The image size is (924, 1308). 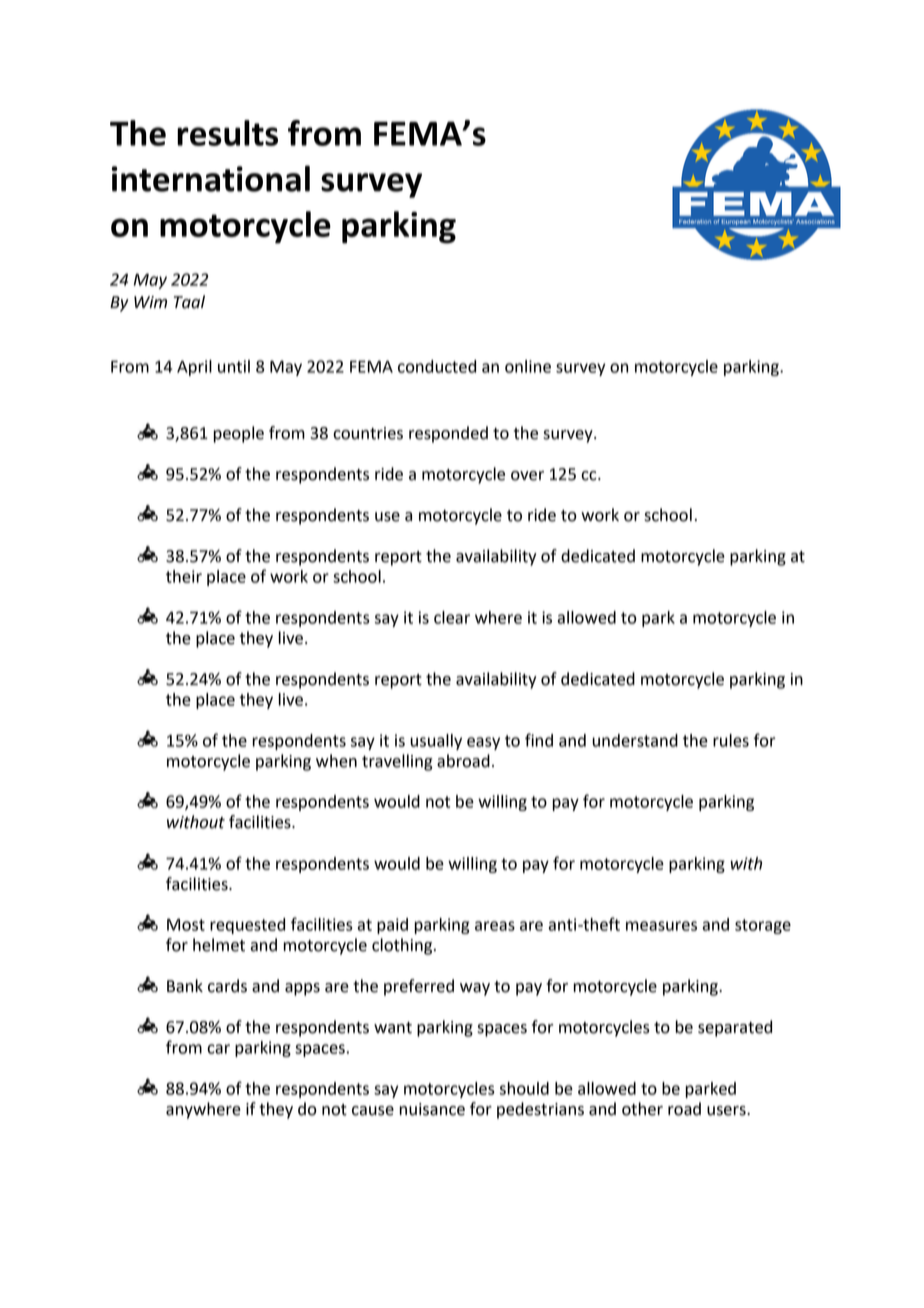 I want to click on online, so click(x=528, y=366).
